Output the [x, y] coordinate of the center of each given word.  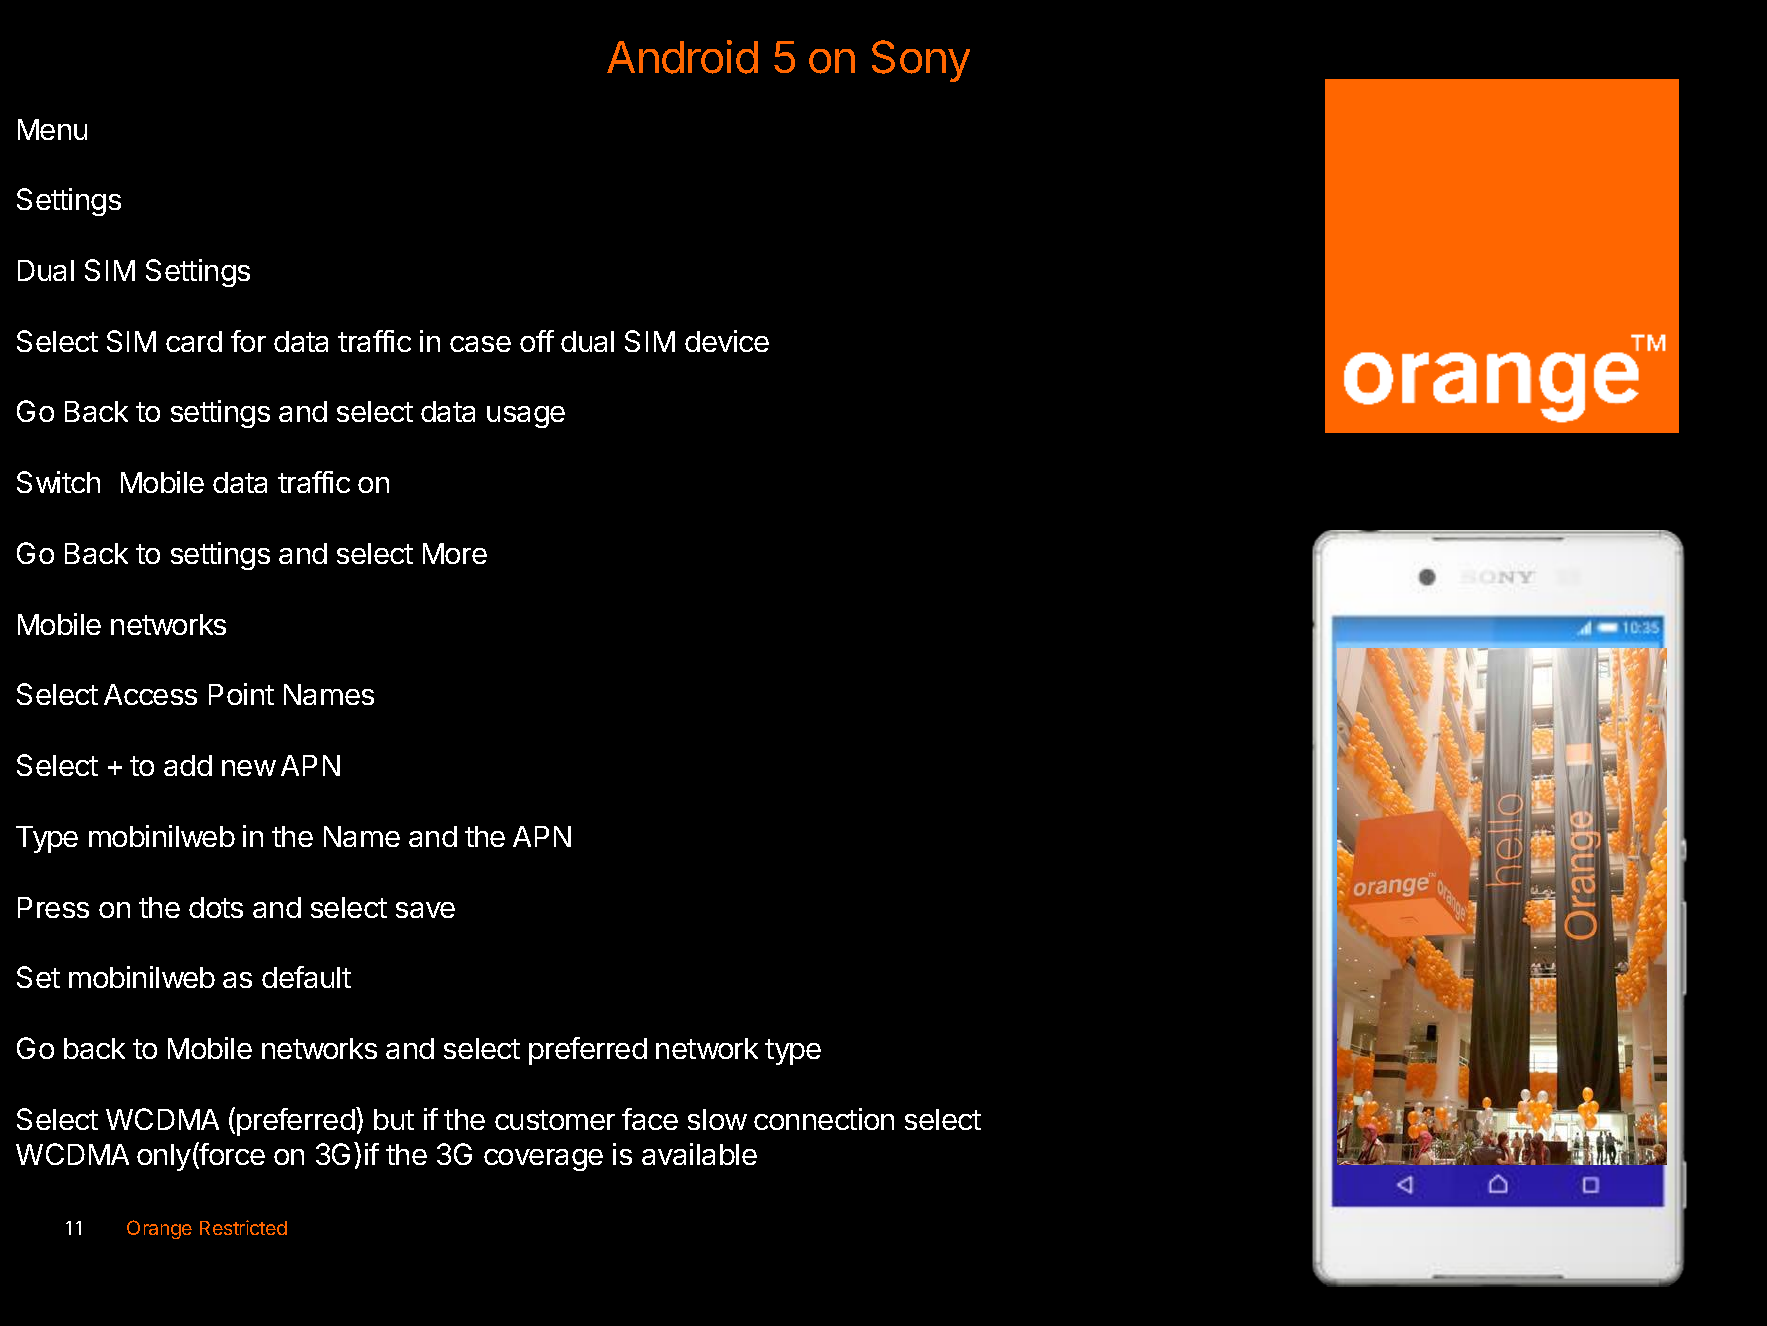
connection [824, 1119]
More [455, 553]
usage [526, 417]
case [480, 344]
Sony [921, 61]
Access [150, 694]
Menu [52, 129]
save [425, 910]
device [727, 341]
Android [682, 57]
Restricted [243, 1227]
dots [216, 907]
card [194, 341]
